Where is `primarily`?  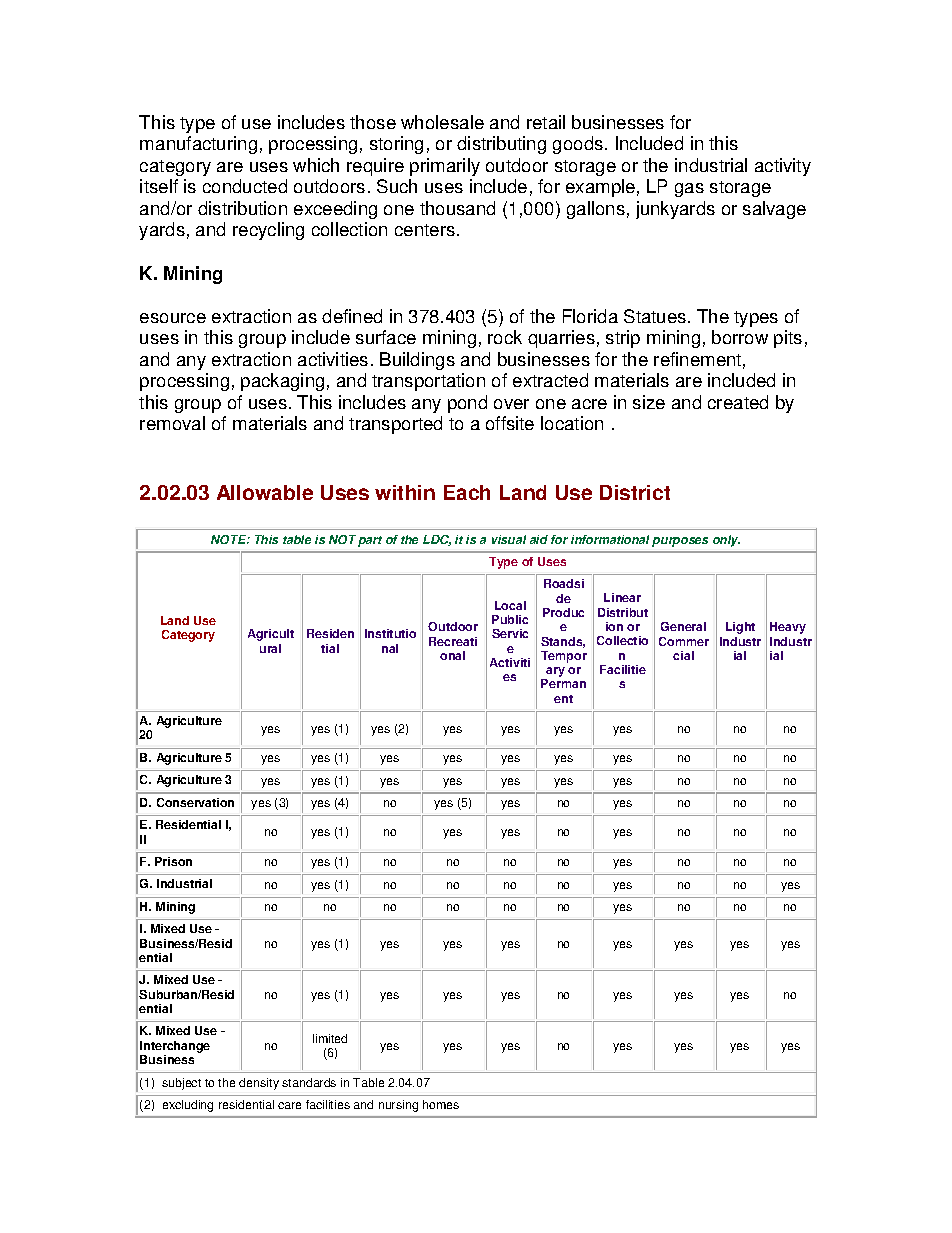 primarily is located at coordinates (445, 167).
